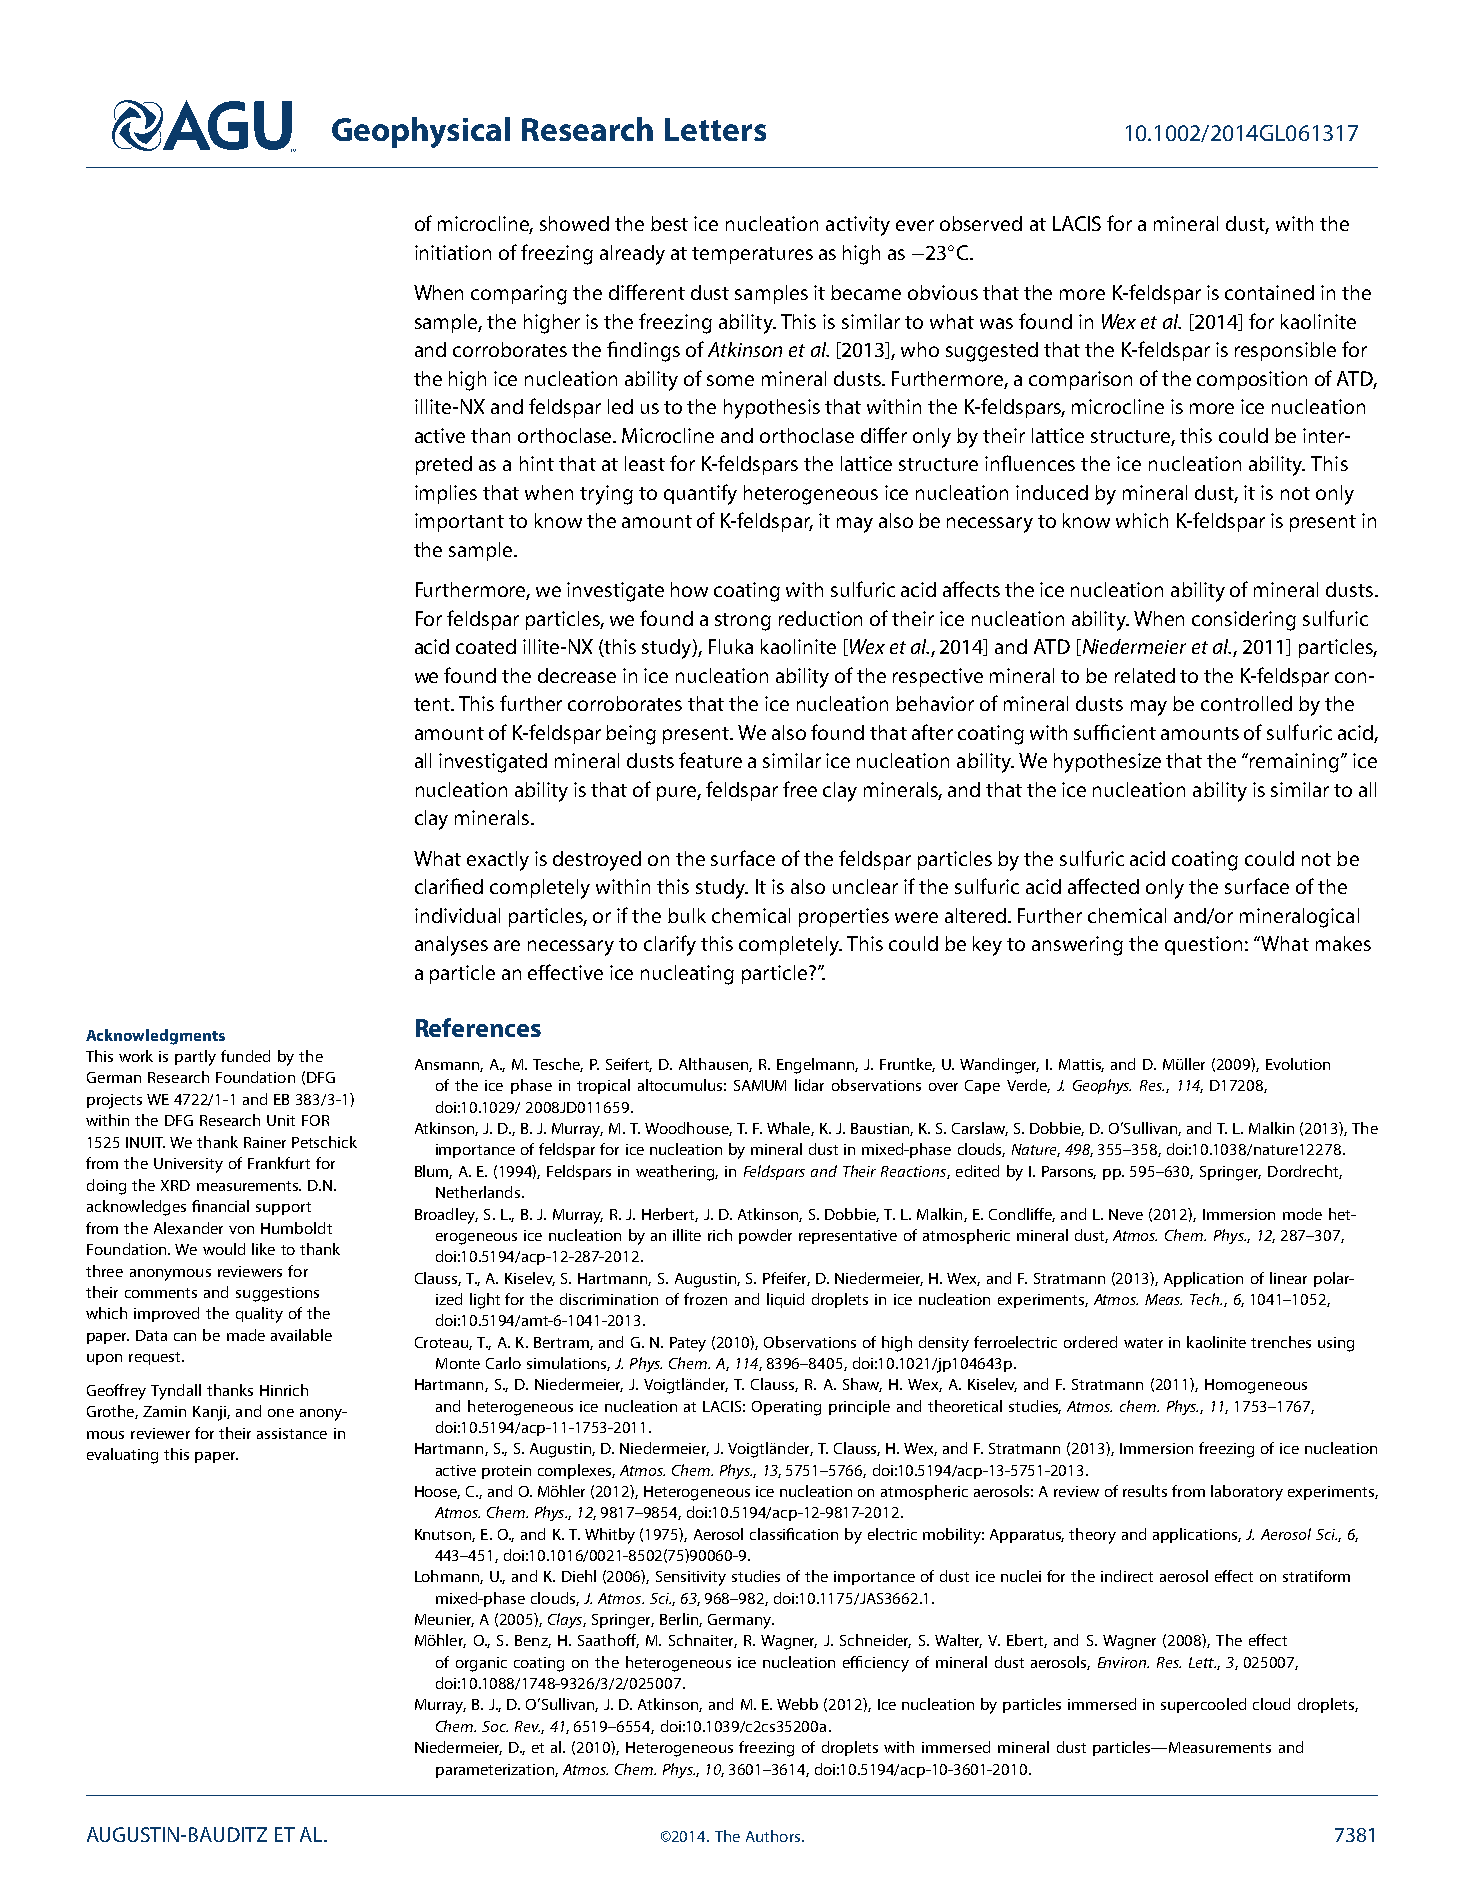  Describe the element at coordinates (496, 1771) in the screenshot. I see `parameterization` at that location.
